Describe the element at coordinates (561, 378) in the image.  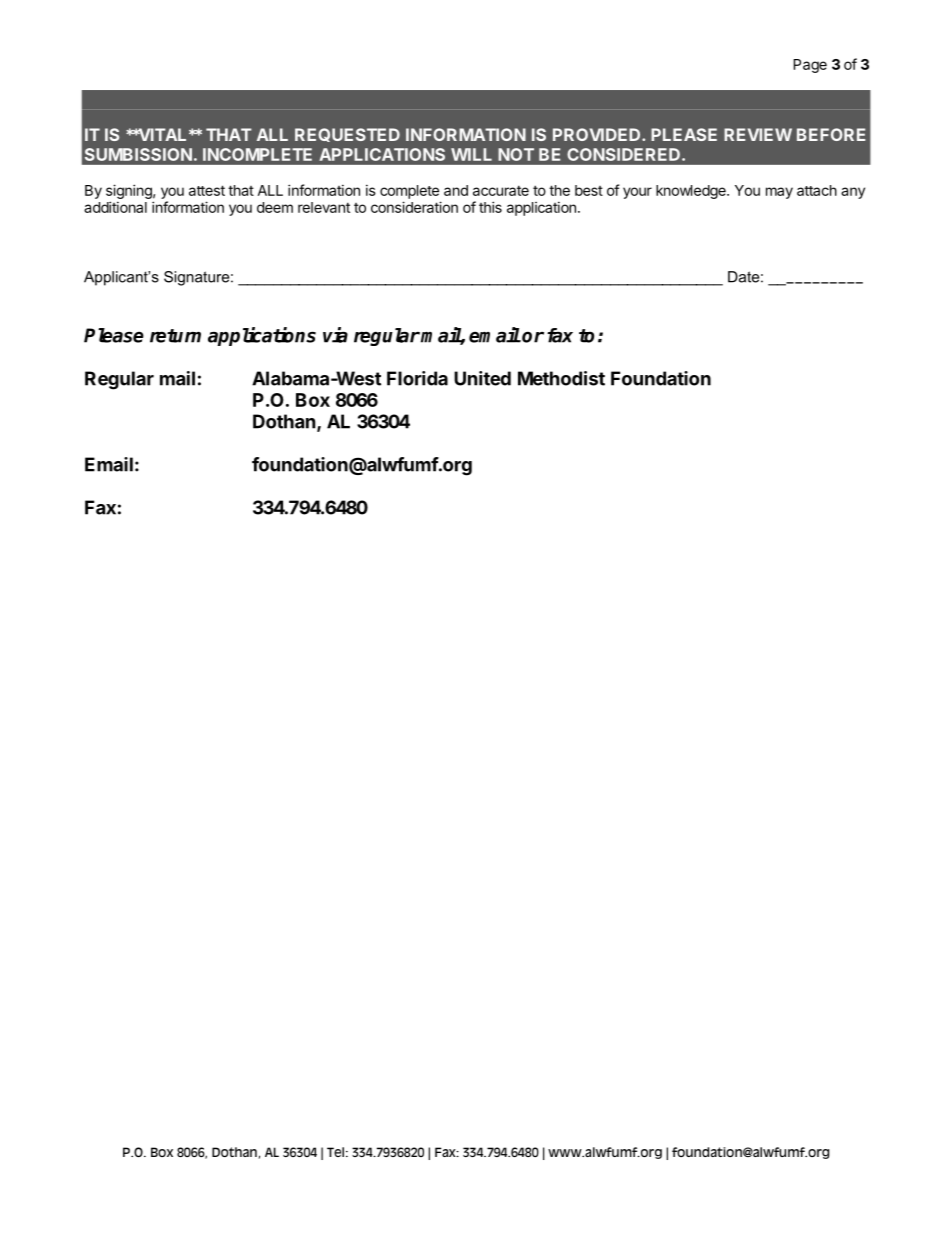
I see `Methodist` at that location.
